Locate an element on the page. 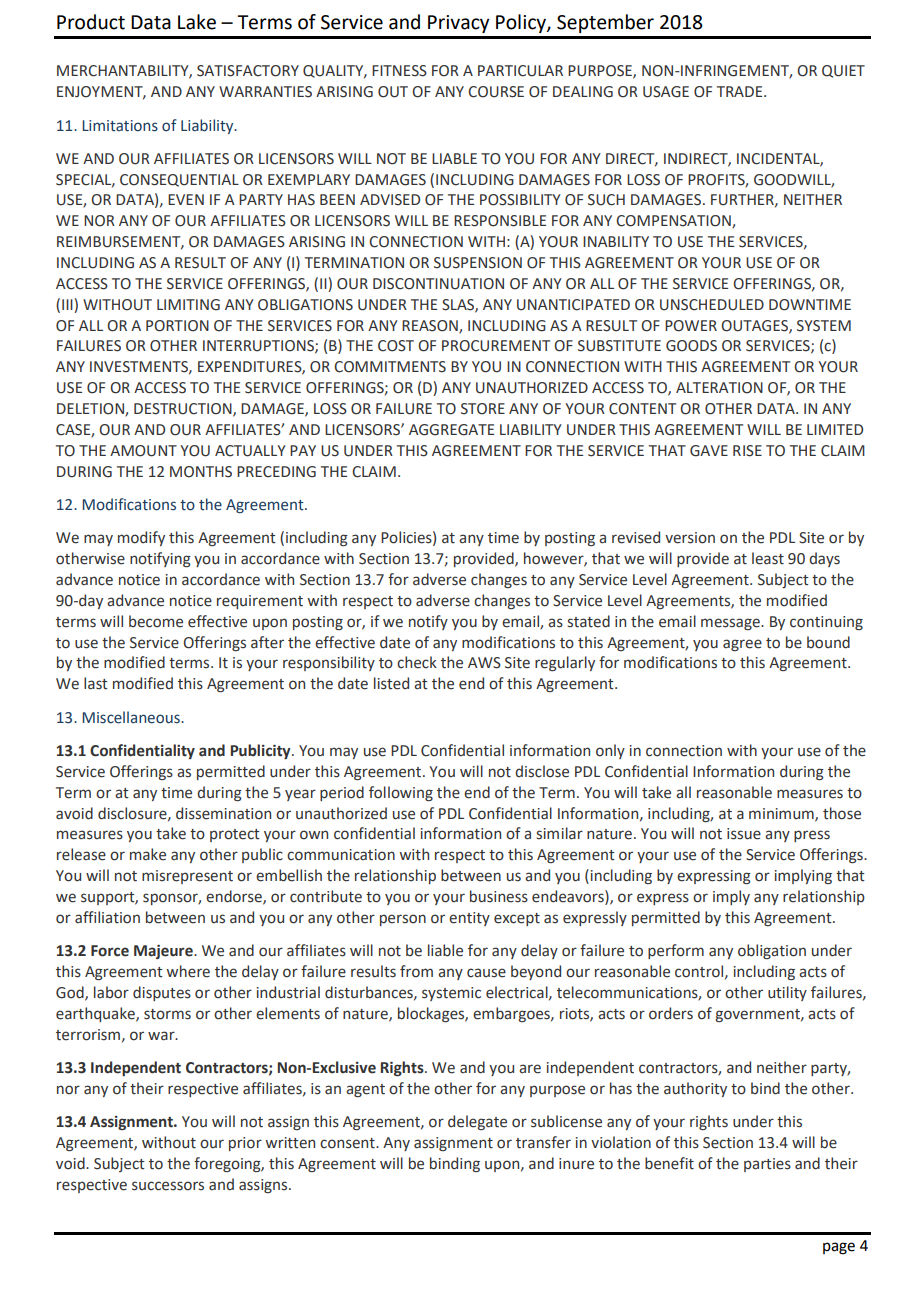 The width and height of the image is (924, 1308). Lake is located at coordinates (197, 22).
